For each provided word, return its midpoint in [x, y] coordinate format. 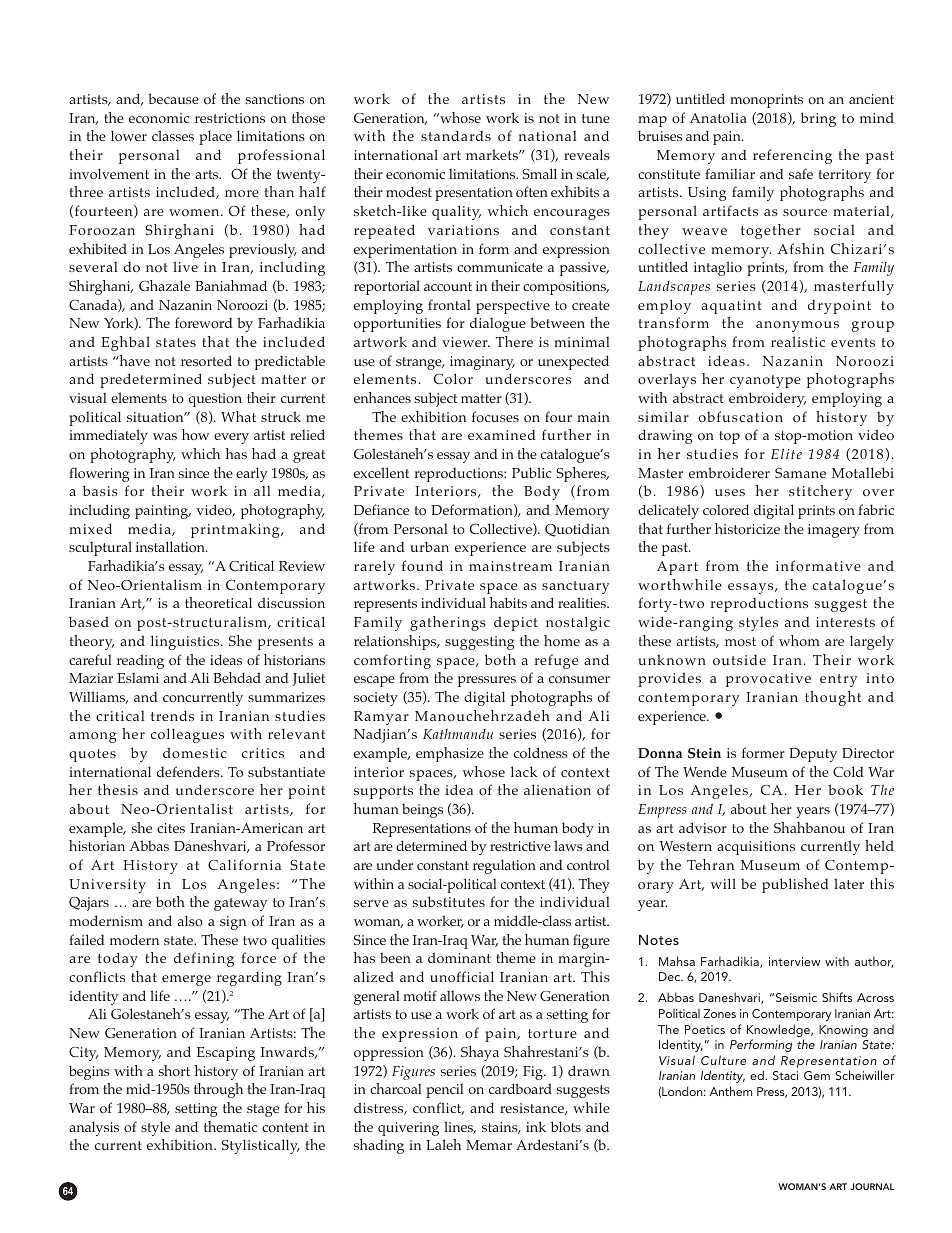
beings [422, 810]
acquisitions [756, 848]
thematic [231, 1126]
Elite [786, 453]
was [165, 436]
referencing [792, 156]
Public [532, 472]
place [215, 137]
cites [171, 828]
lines [460, 1127]
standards [456, 135]
